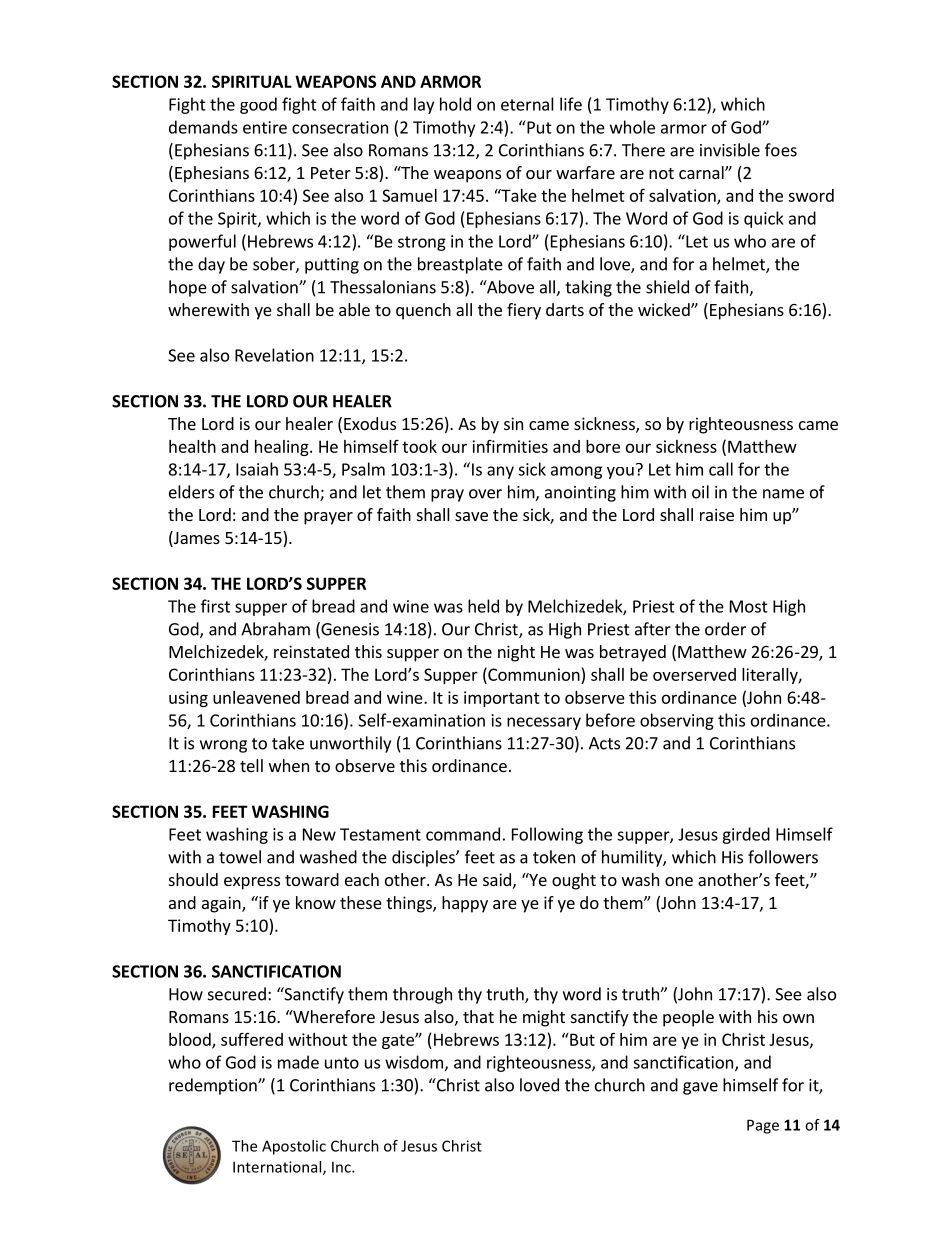 The width and height of the document is (952, 1233). Describe the element at coordinates (265, 127) in the document. I see `entire` at that location.
